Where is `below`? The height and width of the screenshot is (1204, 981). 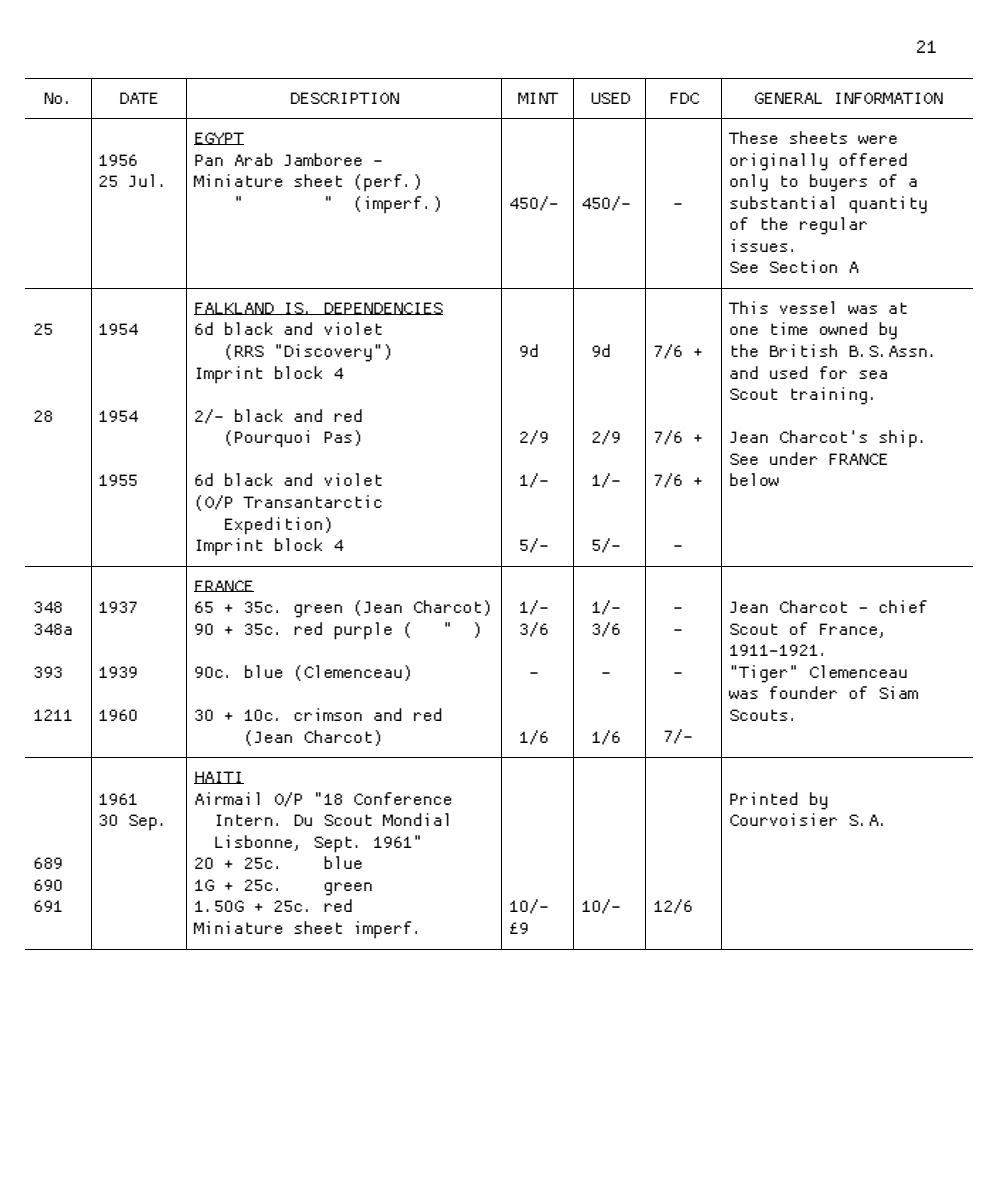 below is located at coordinates (754, 479).
